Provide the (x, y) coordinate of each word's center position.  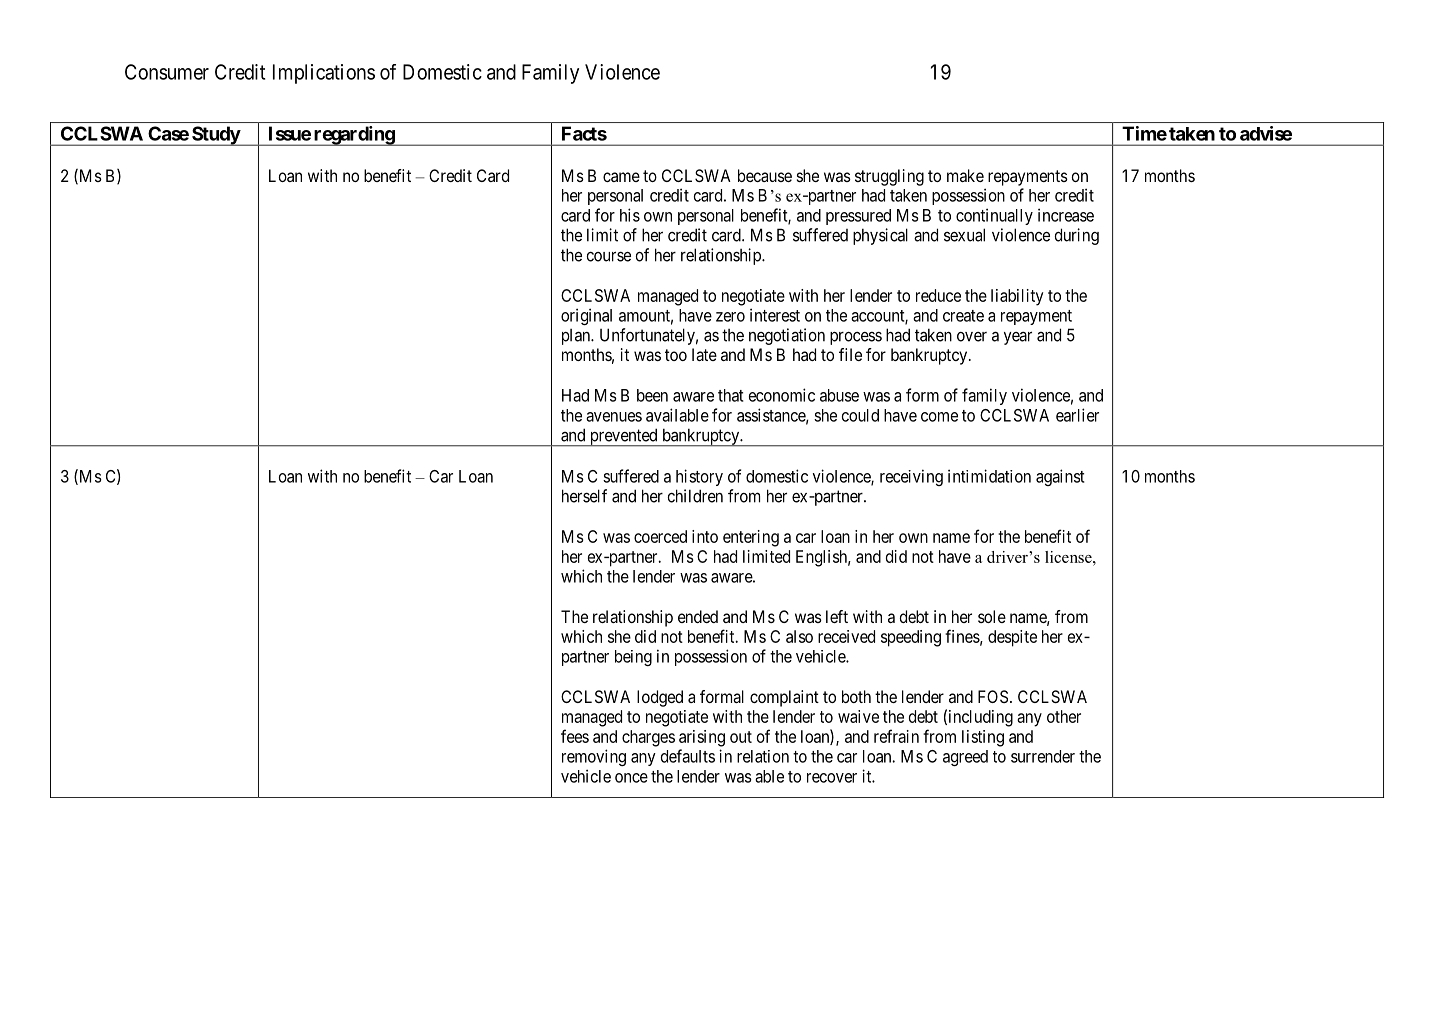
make (965, 175)
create (963, 316)
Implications (324, 74)
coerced (660, 536)
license (1069, 557)
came (621, 177)
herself (584, 496)
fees (575, 736)
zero (730, 317)
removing (594, 757)
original (586, 316)
